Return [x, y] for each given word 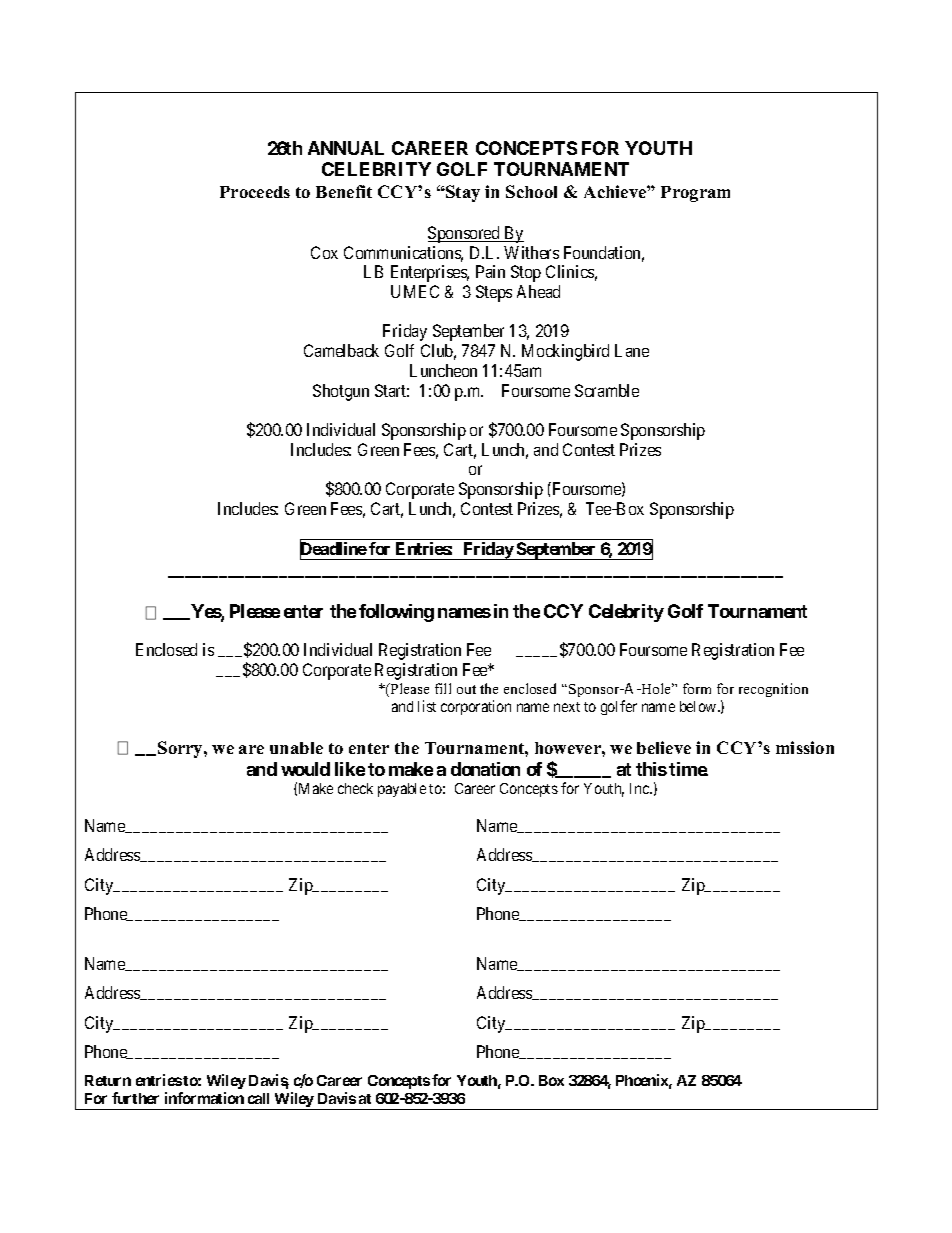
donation [485, 769]
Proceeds [255, 192]
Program [695, 194]
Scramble [607, 390]
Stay [462, 193]
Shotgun [341, 392]
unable [296, 748]
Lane [632, 350]
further [135, 1098]
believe [664, 747]
